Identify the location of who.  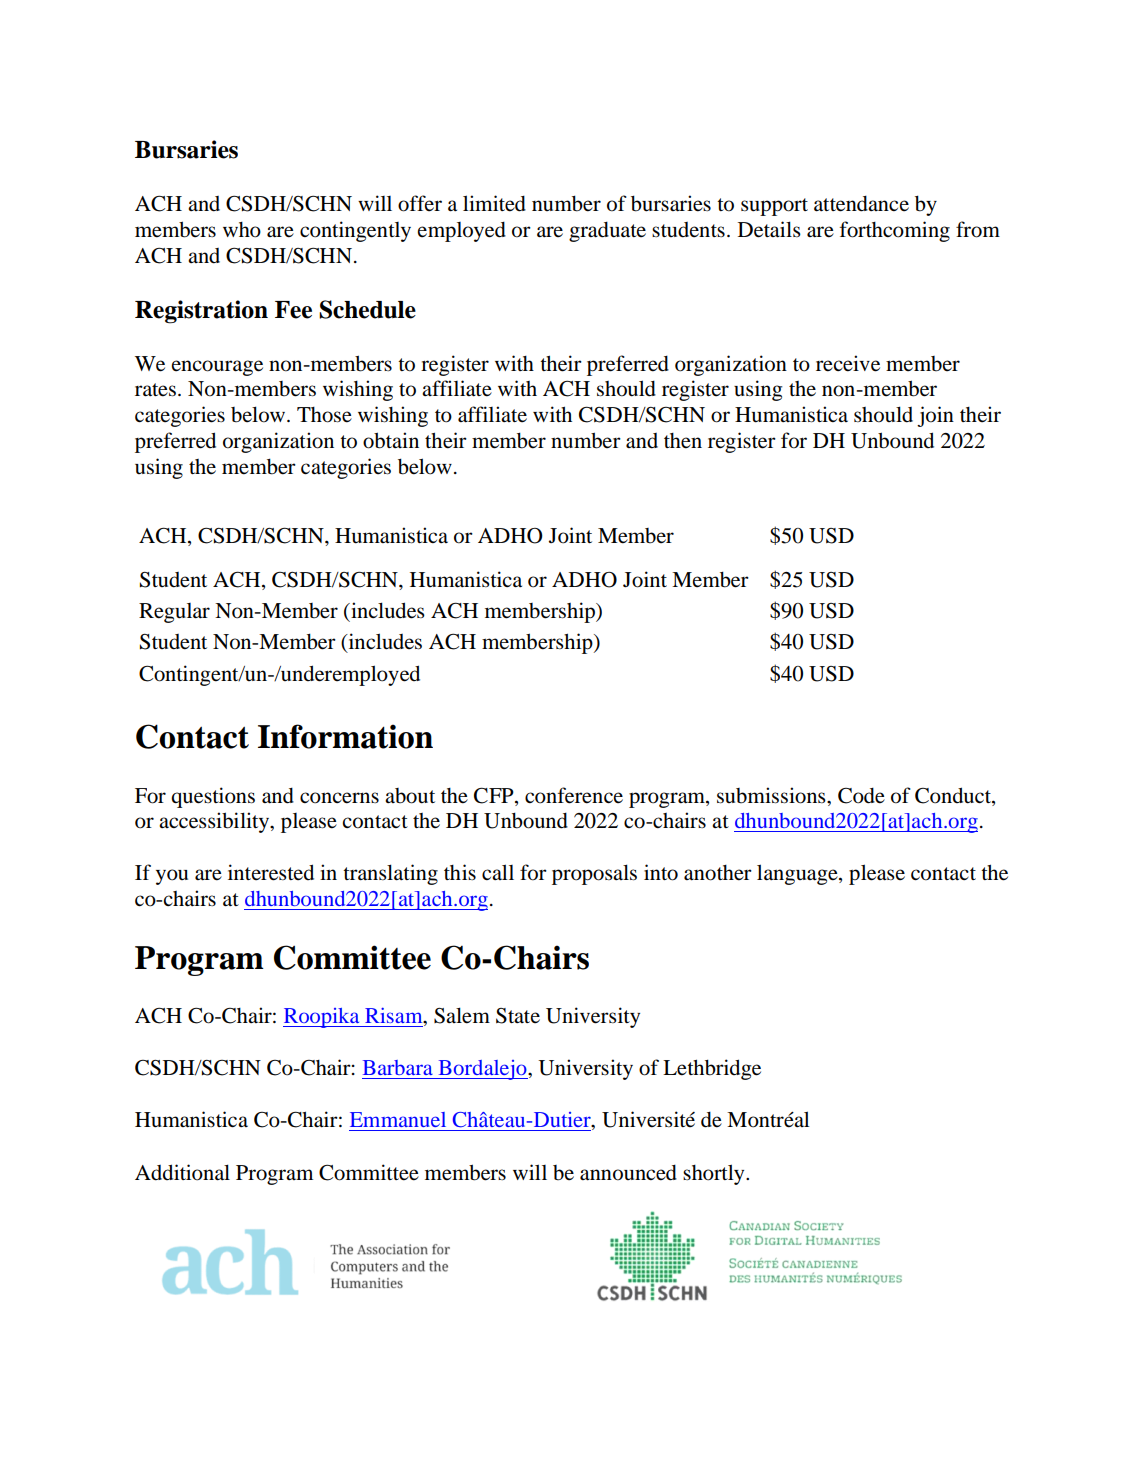
(242, 230).
